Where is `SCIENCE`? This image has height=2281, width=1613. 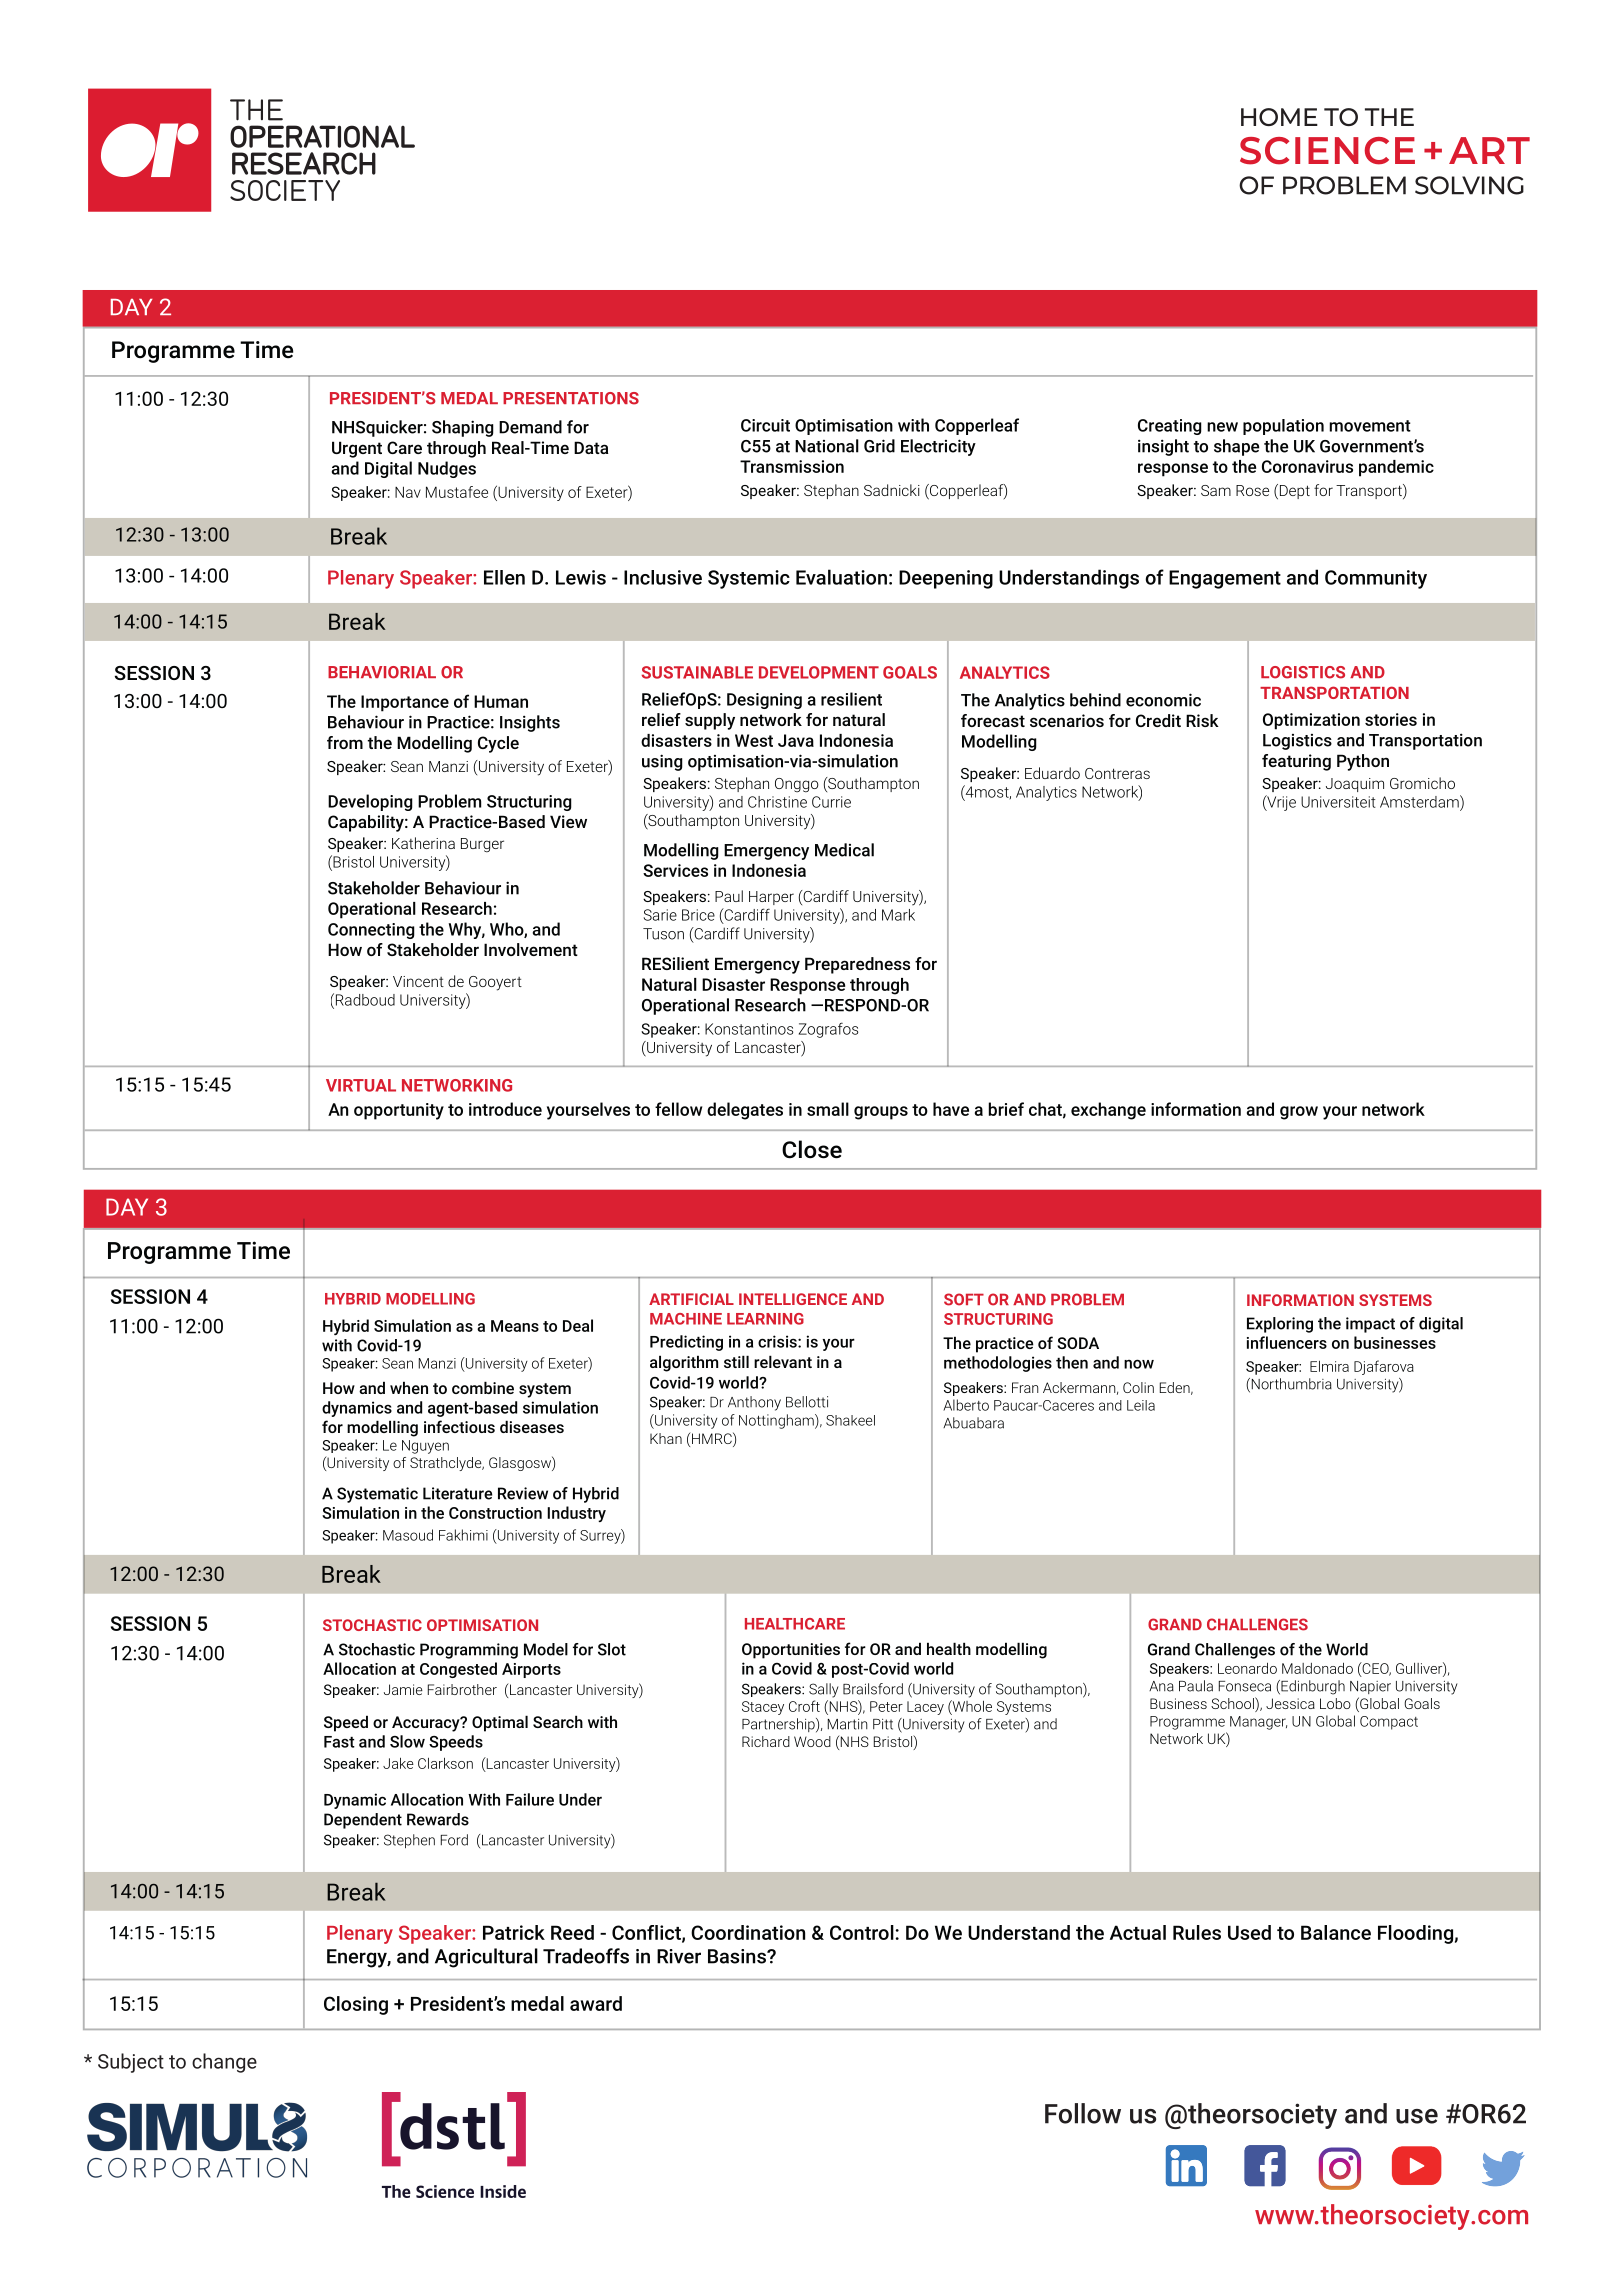 SCIENCE is located at coordinates (1327, 151).
